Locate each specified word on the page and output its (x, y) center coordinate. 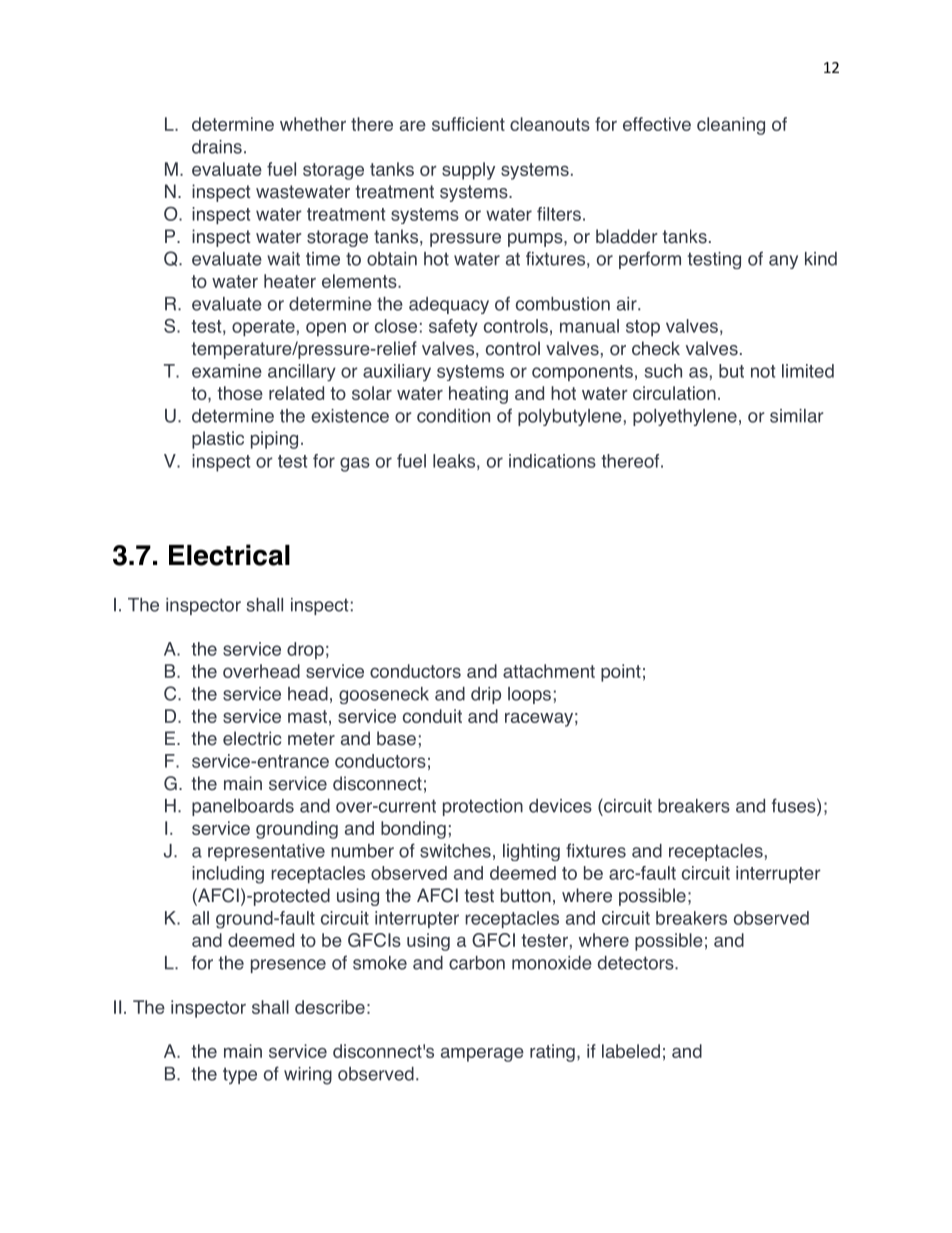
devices (560, 806)
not (763, 371)
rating (552, 1053)
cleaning (731, 126)
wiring (308, 1076)
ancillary (302, 372)
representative (266, 852)
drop (305, 650)
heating (478, 395)
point (621, 673)
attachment (549, 671)
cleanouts (550, 124)
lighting (531, 852)
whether (313, 124)
